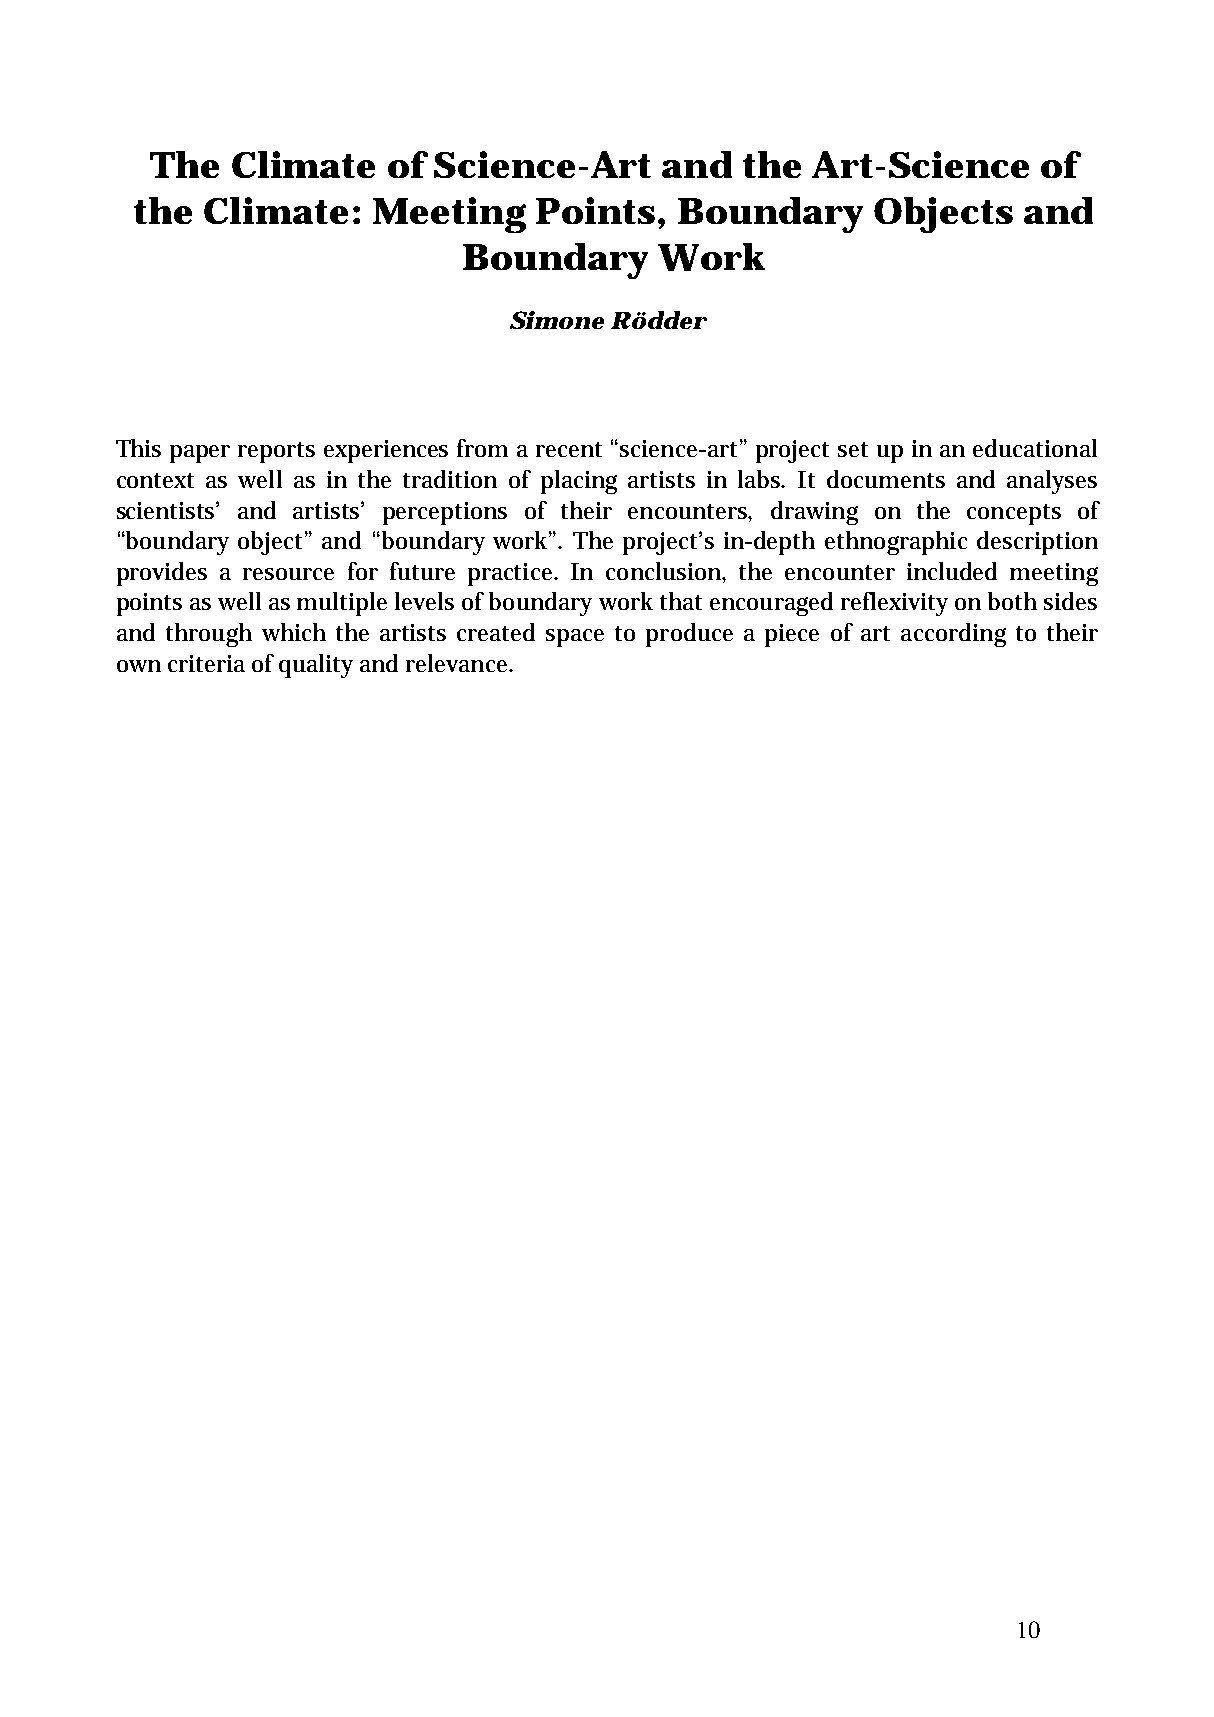  Describe the element at coordinates (445, 513) in the screenshot. I see `perceptions` at that location.
